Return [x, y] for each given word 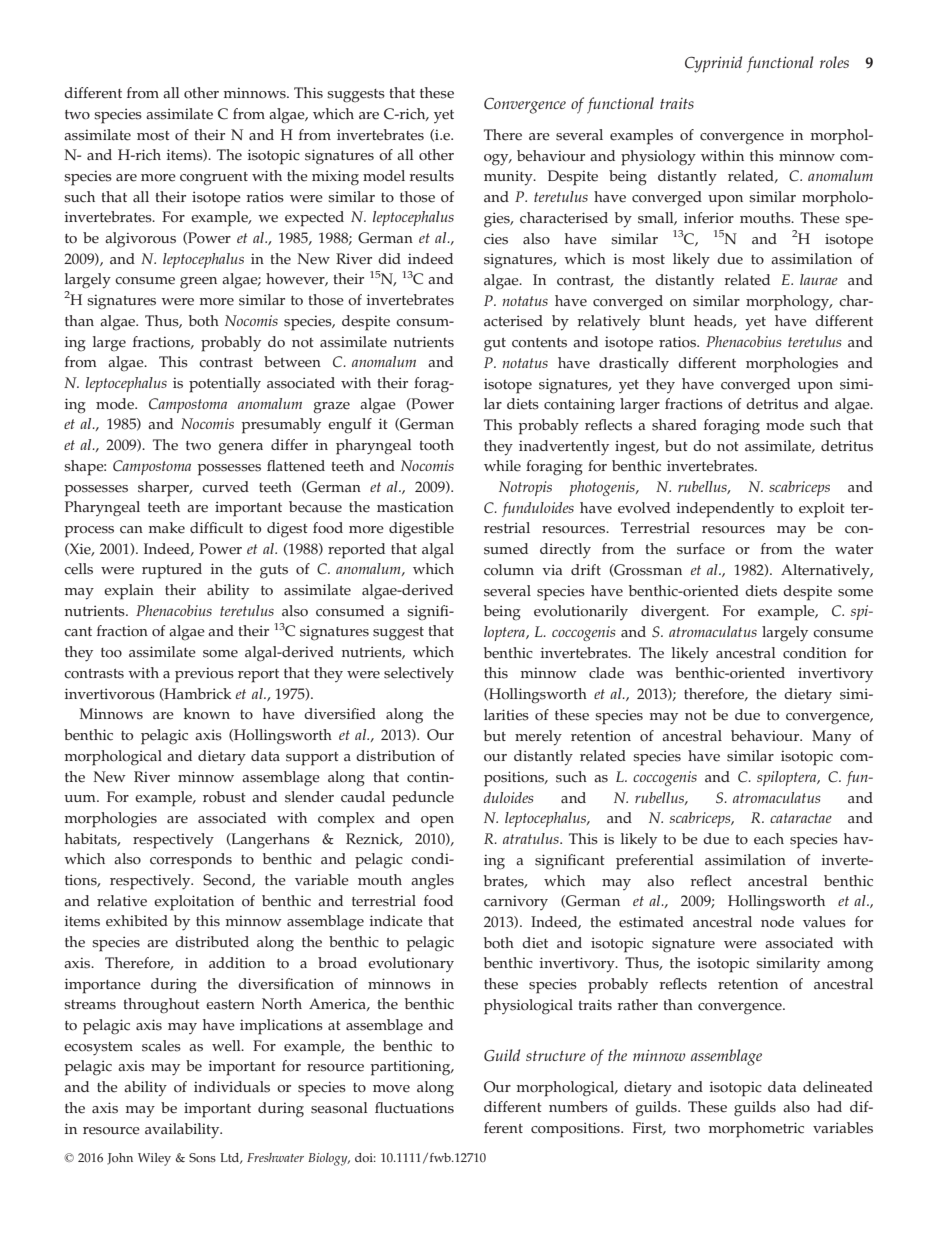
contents [539, 343]
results [431, 176]
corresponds [191, 861]
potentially [225, 385]
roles [834, 62]
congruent [214, 179]
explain [129, 592]
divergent [674, 613]
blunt [667, 320]
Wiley [154, 1159]
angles [432, 882]
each [769, 839]
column [509, 570]
